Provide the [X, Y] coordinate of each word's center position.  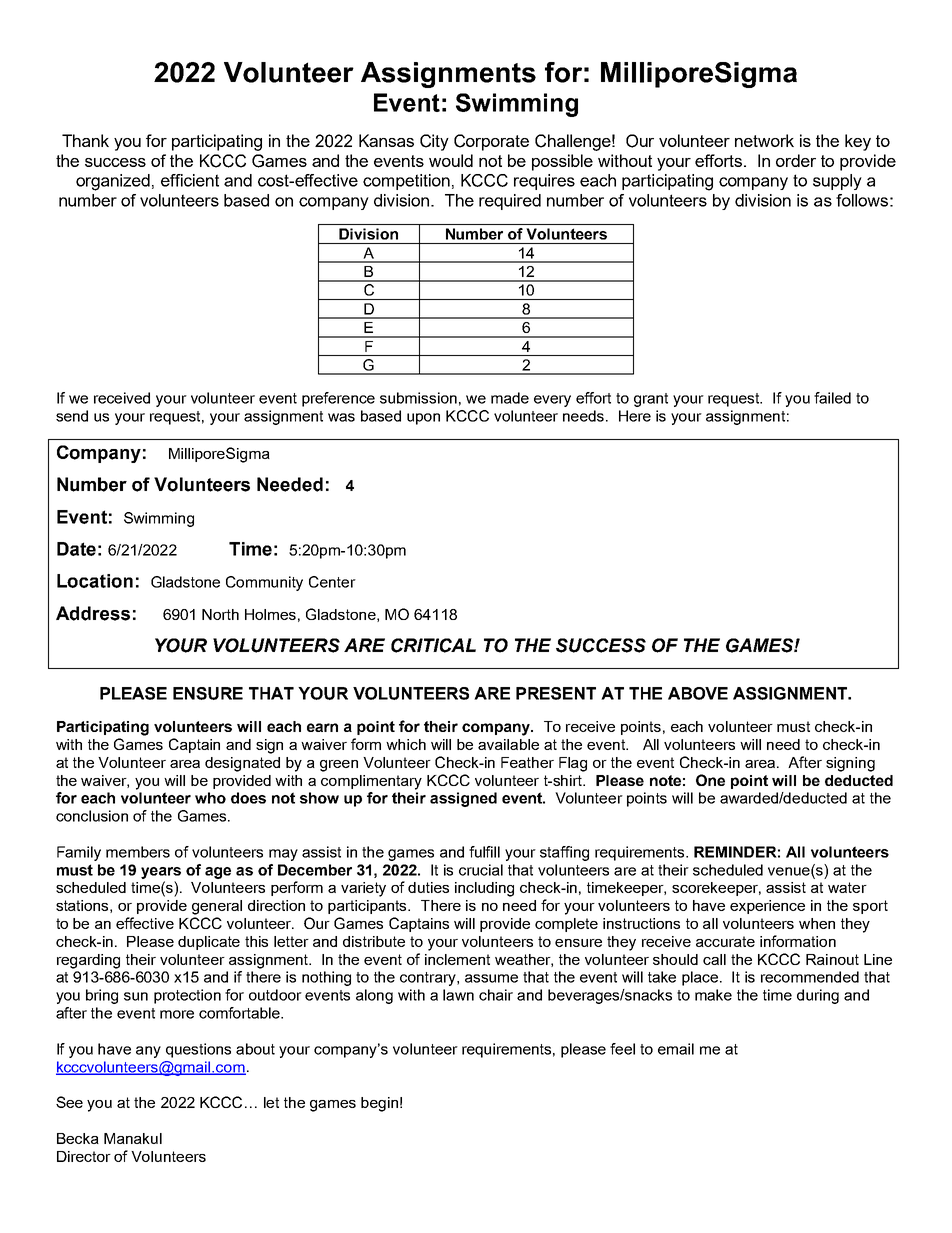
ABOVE [698, 693]
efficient [190, 180]
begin [379, 1104]
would [451, 160]
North [220, 614]
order [796, 160]
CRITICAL [433, 645]
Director [84, 1156]
